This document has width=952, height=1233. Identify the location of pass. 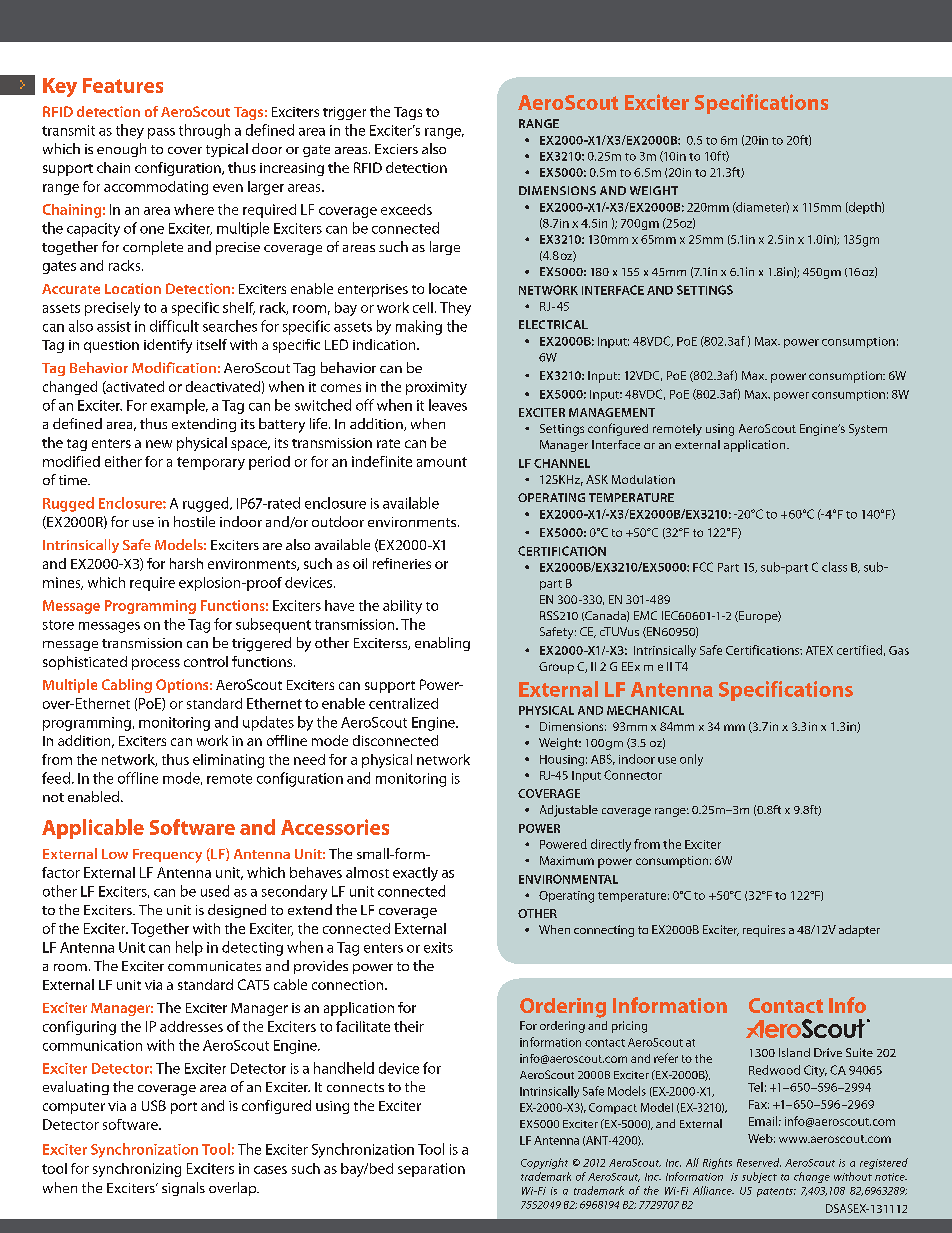
(161, 133).
